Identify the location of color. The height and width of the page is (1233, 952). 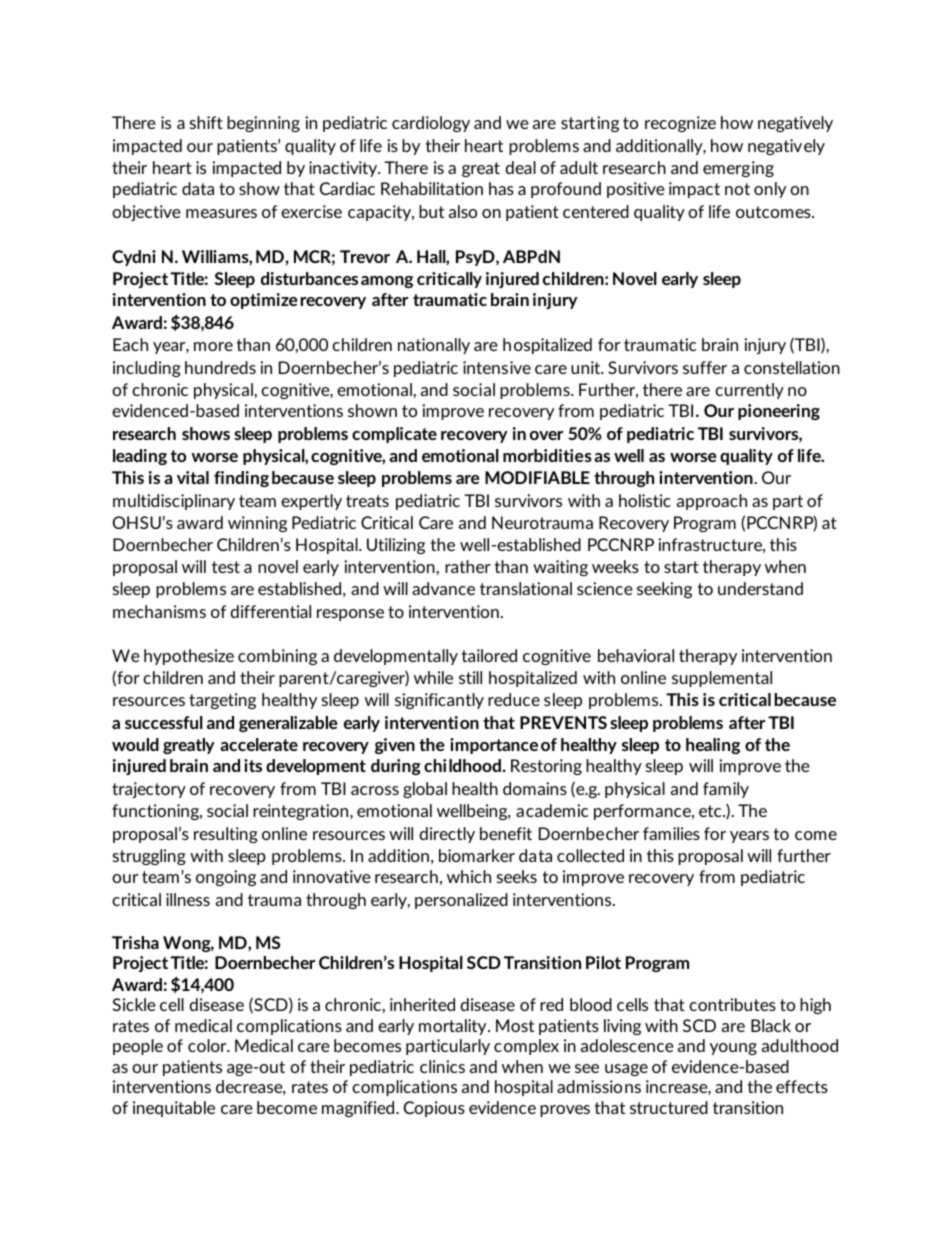
(208, 1045).
